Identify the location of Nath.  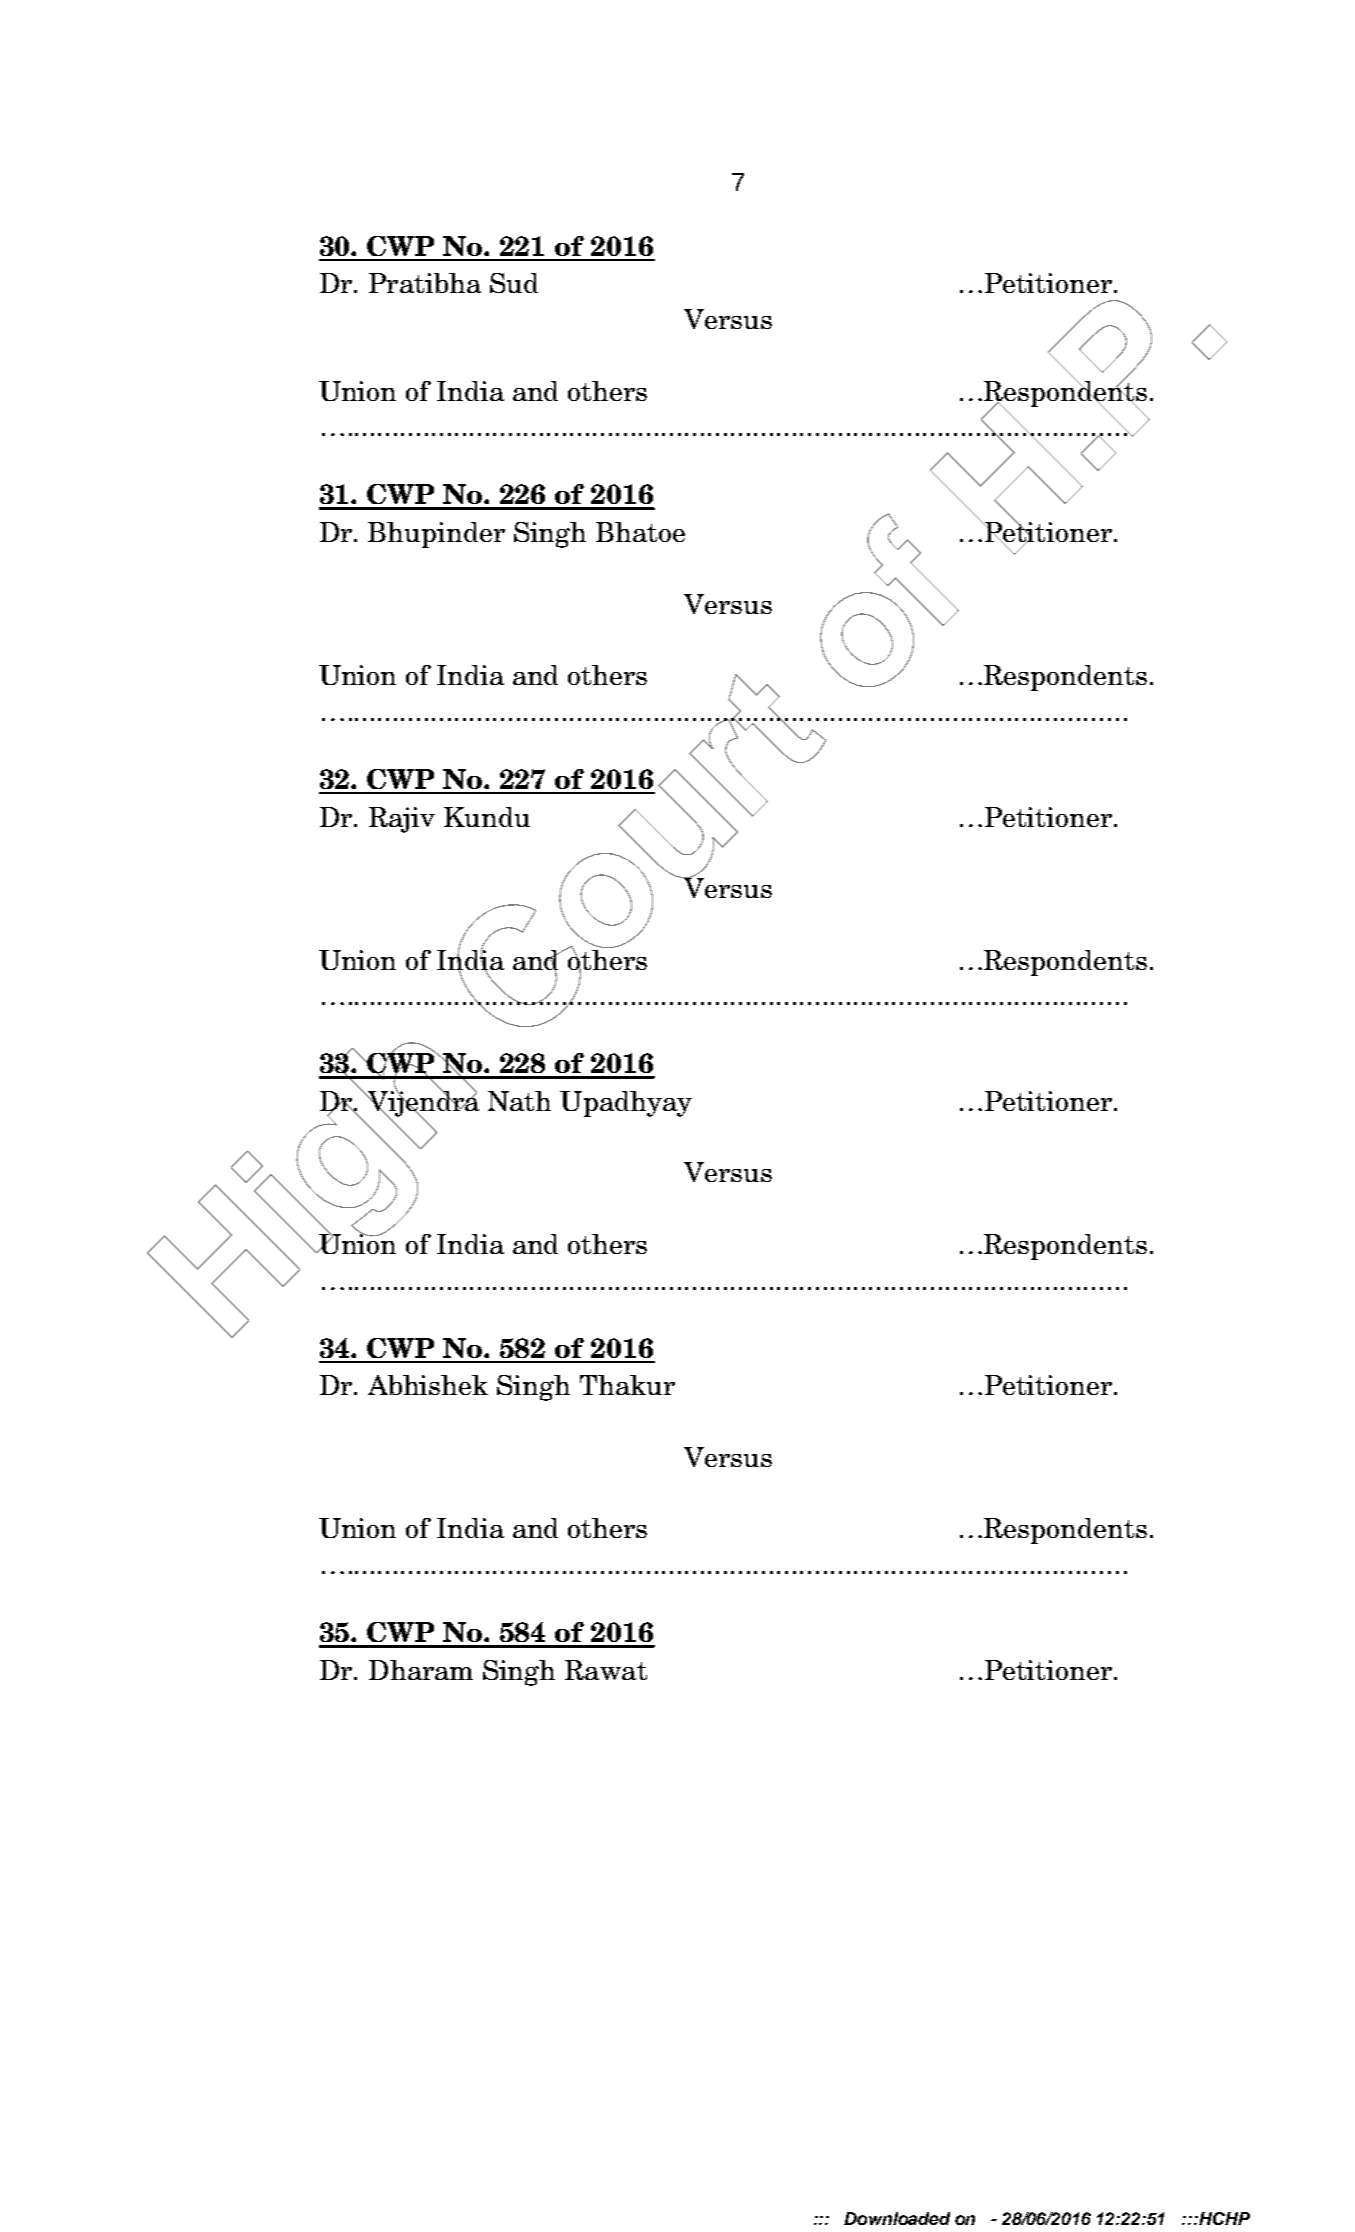
(519, 1101).
